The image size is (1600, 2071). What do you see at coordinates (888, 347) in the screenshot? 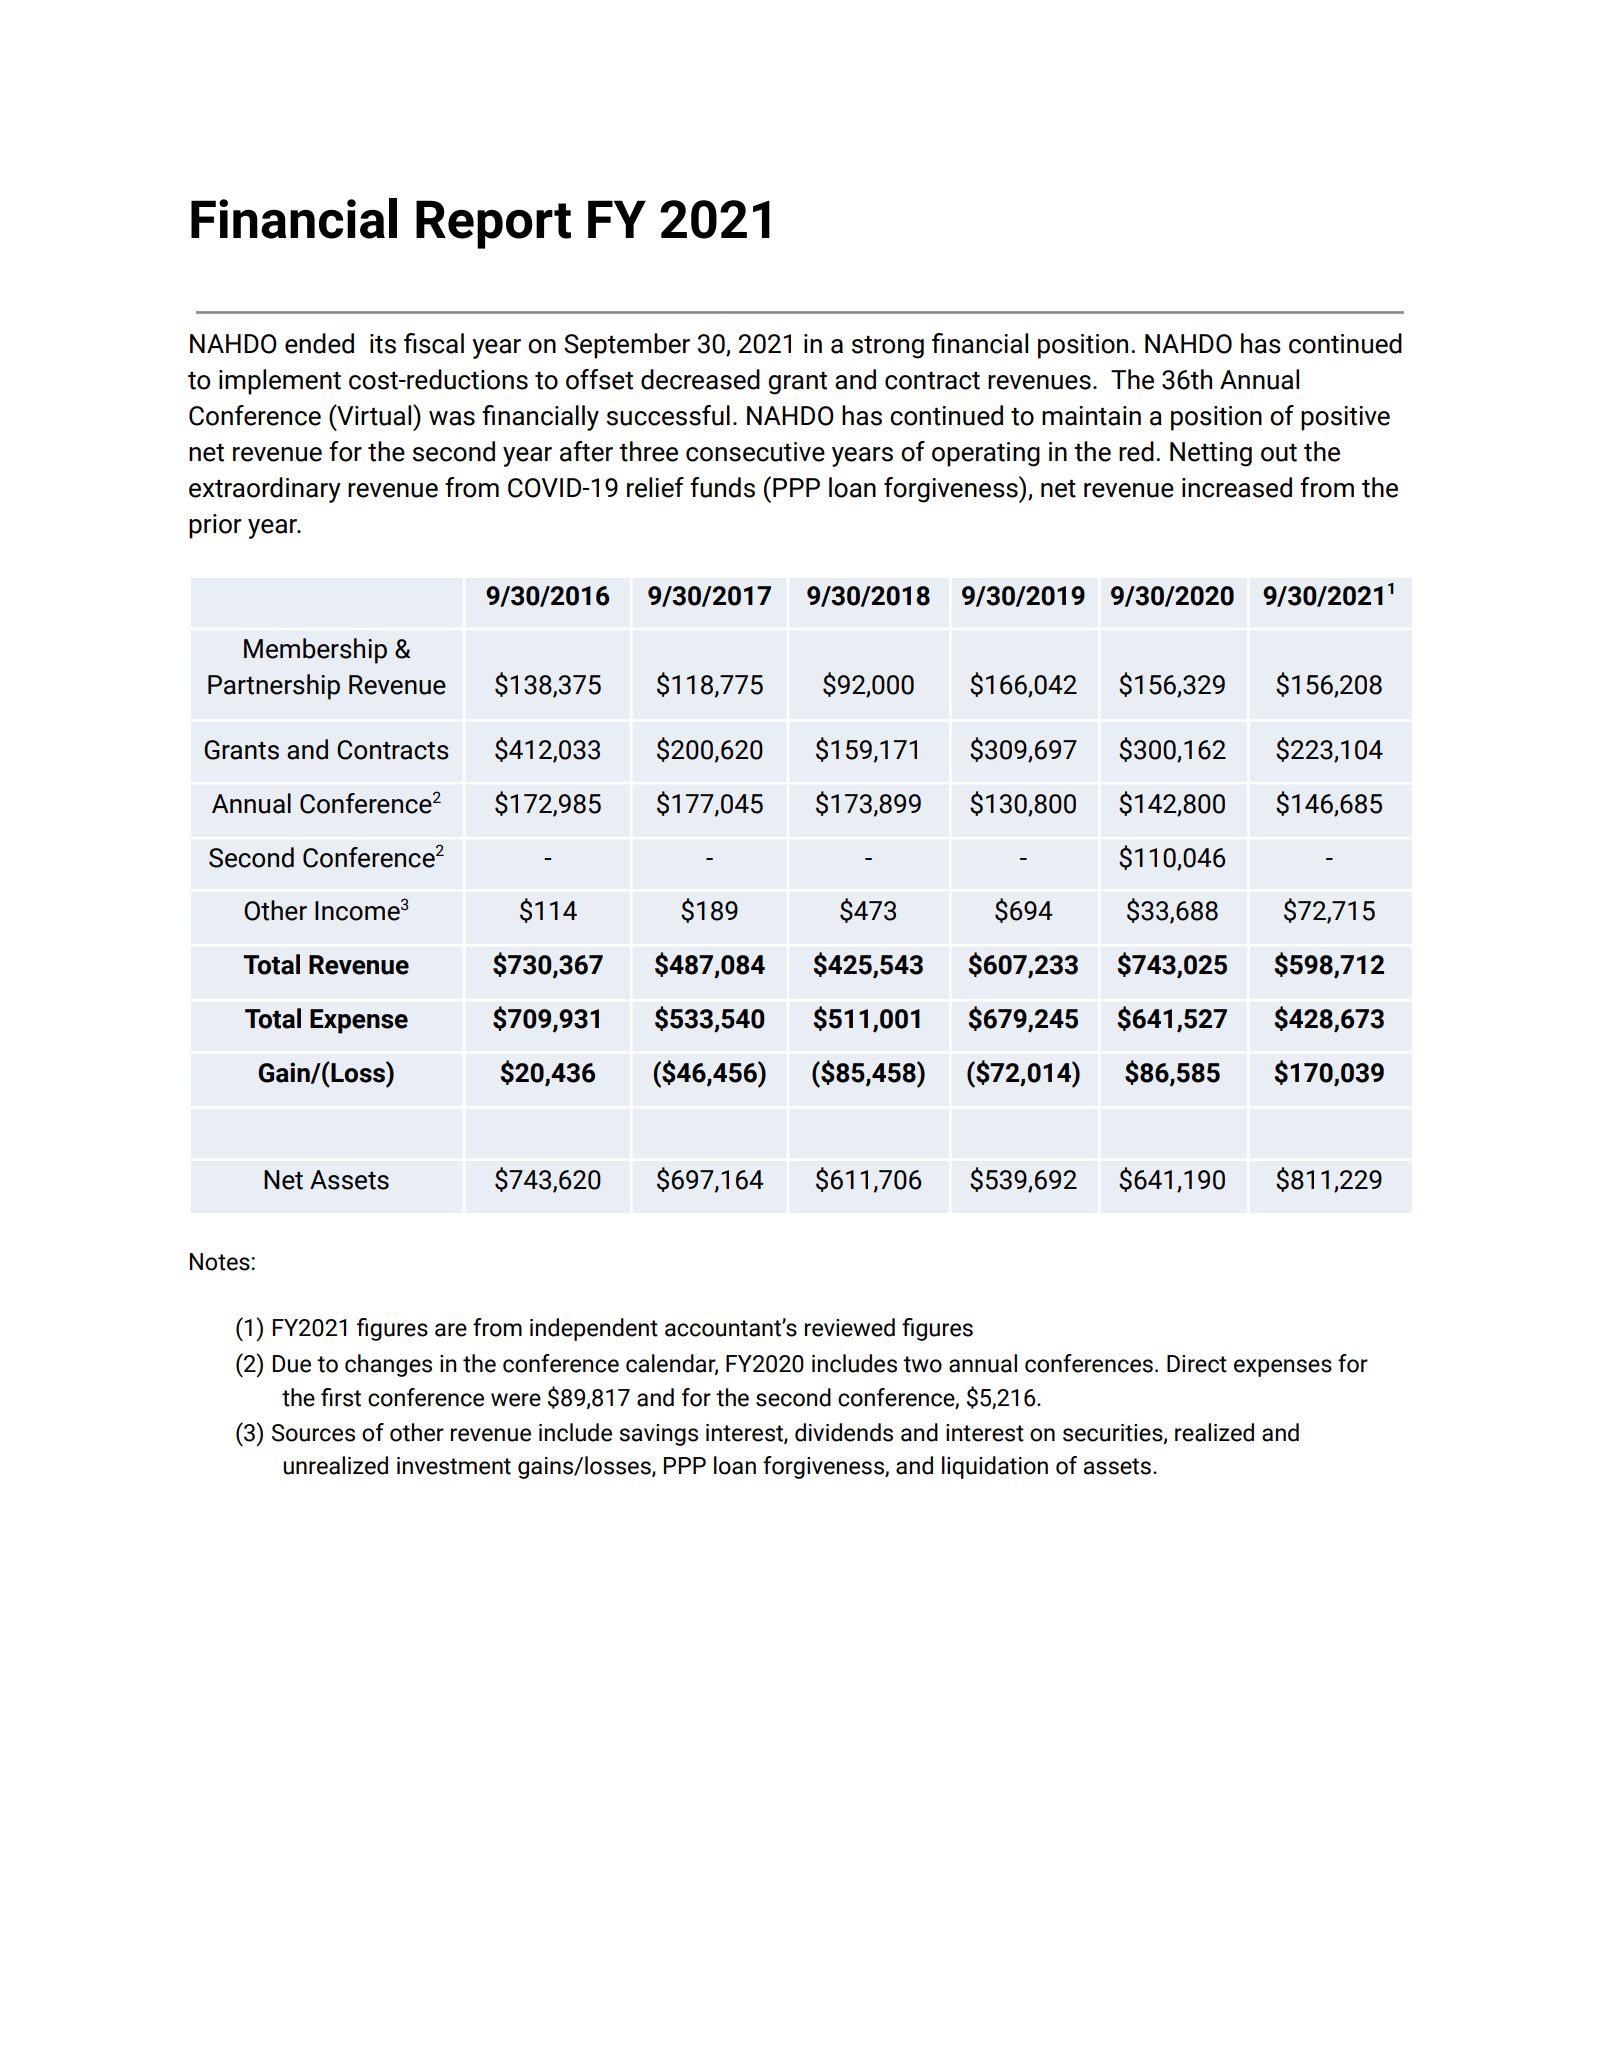
I see `strong` at bounding box center [888, 347].
